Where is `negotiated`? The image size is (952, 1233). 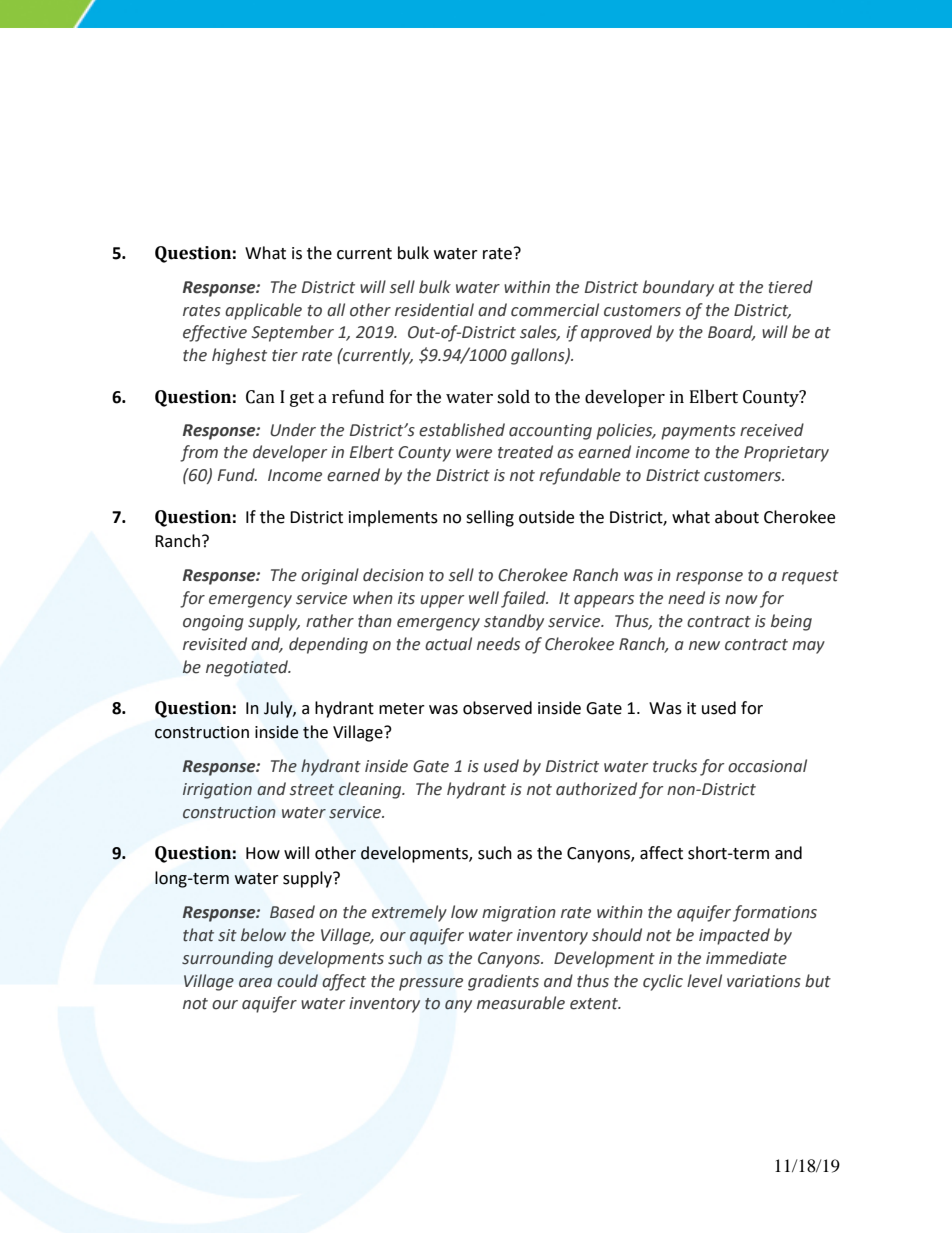 negotiated is located at coordinates (248, 668).
